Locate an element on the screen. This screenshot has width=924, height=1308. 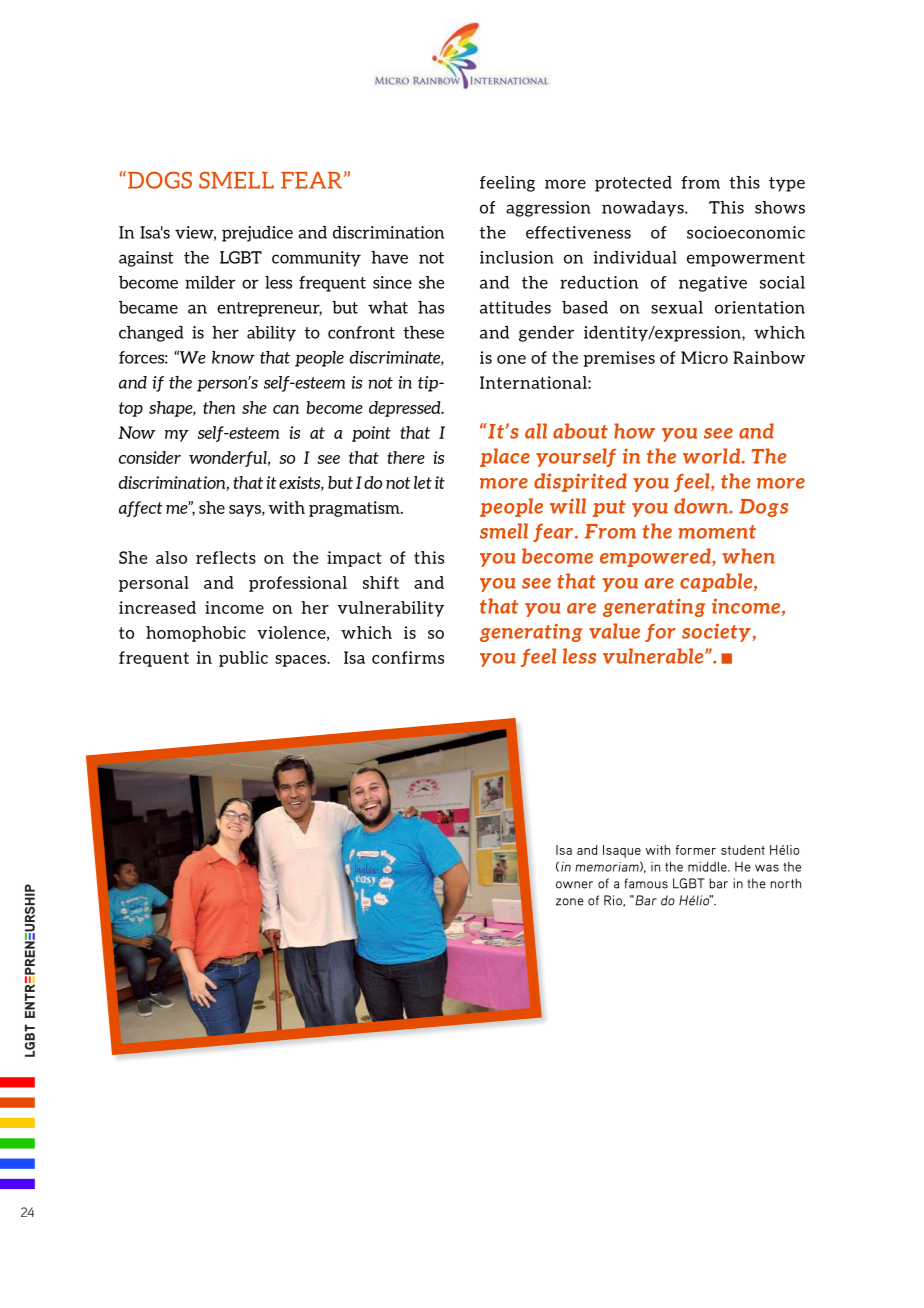
owner is located at coordinates (574, 885).
